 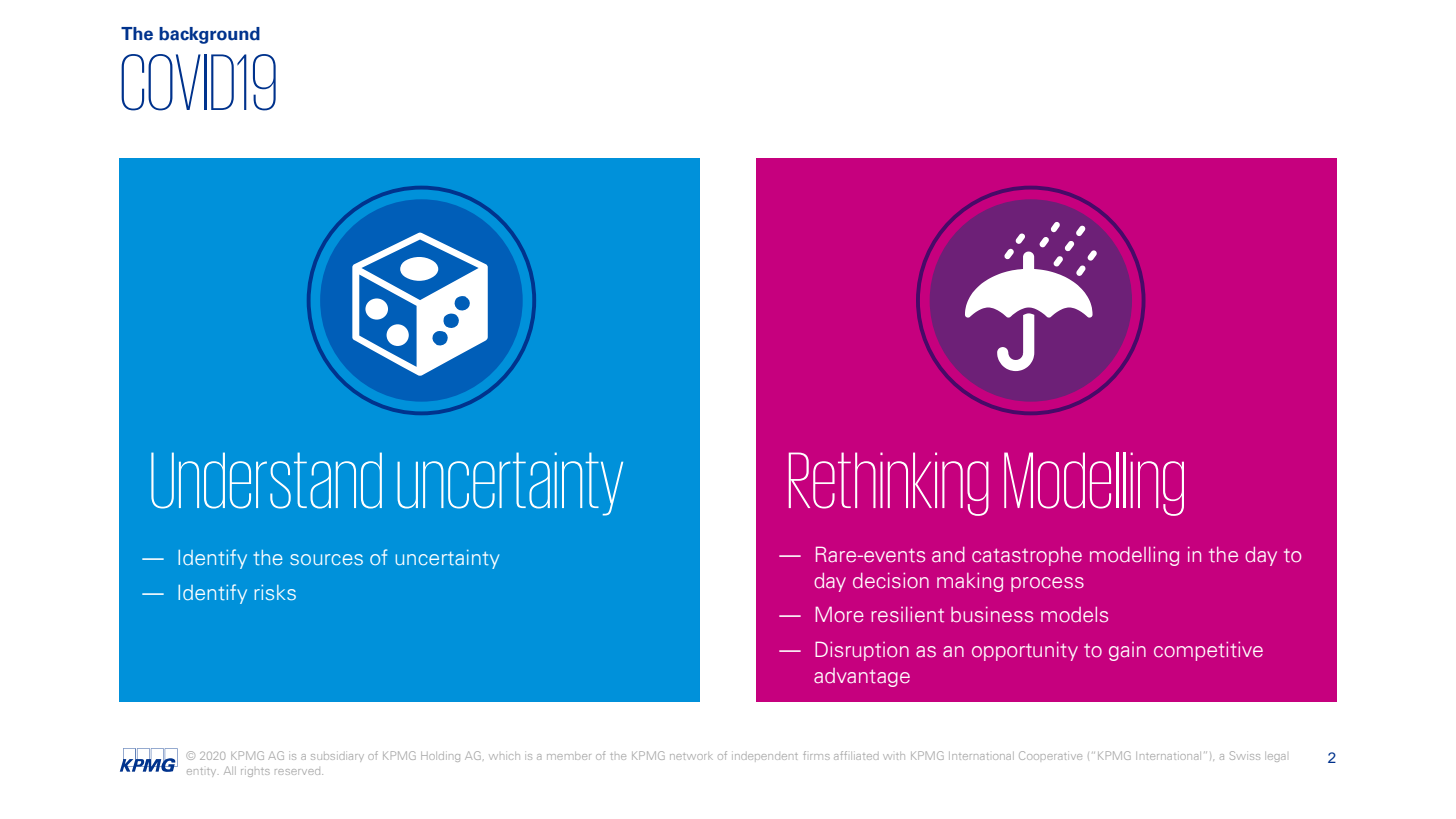 What do you see at coordinates (889, 484) in the screenshot?
I see `Rethinking` at bounding box center [889, 484].
